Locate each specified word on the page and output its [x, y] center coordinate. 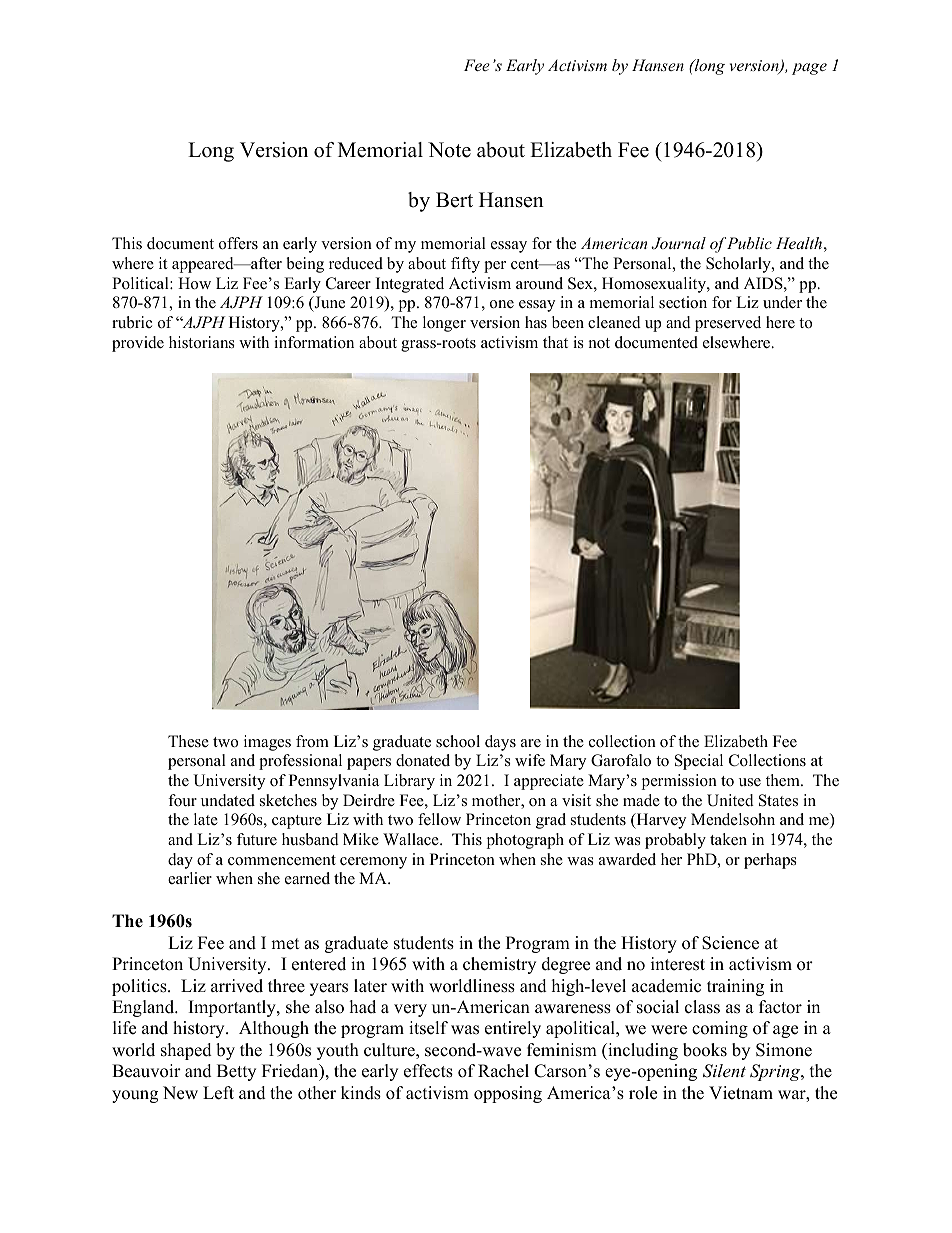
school [458, 741]
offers [238, 243]
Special [699, 762]
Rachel [503, 1071]
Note [449, 150]
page [809, 69]
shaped [186, 1051]
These [188, 741]
